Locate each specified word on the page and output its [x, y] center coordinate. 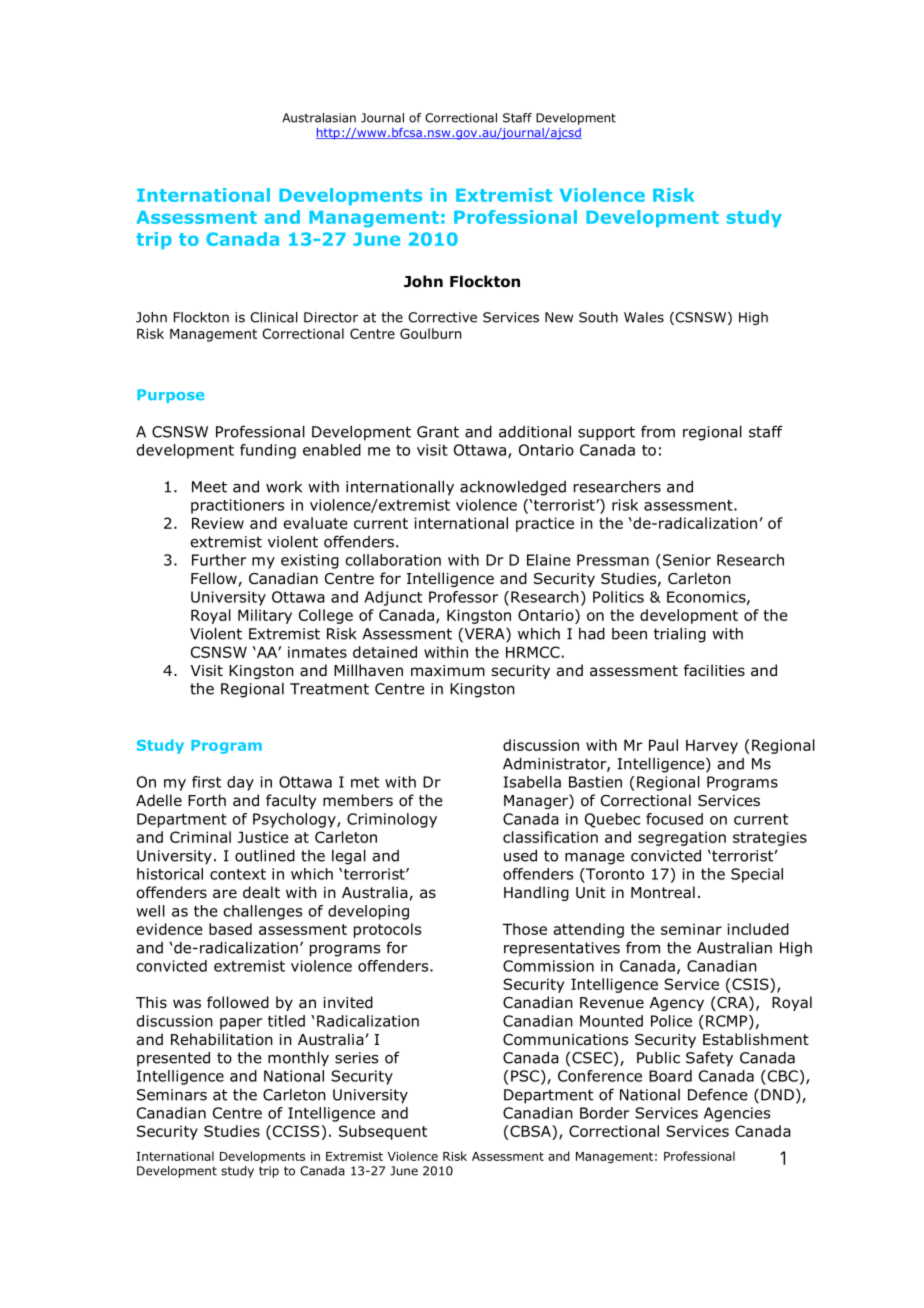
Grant [438, 432]
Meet [209, 487]
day [240, 783]
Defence [718, 1094]
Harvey [712, 747]
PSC [525, 1076]
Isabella [532, 782]
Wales [644, 317]
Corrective [442, 317]
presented [173, 1059]
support [606, 433]
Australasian [319, 118]
